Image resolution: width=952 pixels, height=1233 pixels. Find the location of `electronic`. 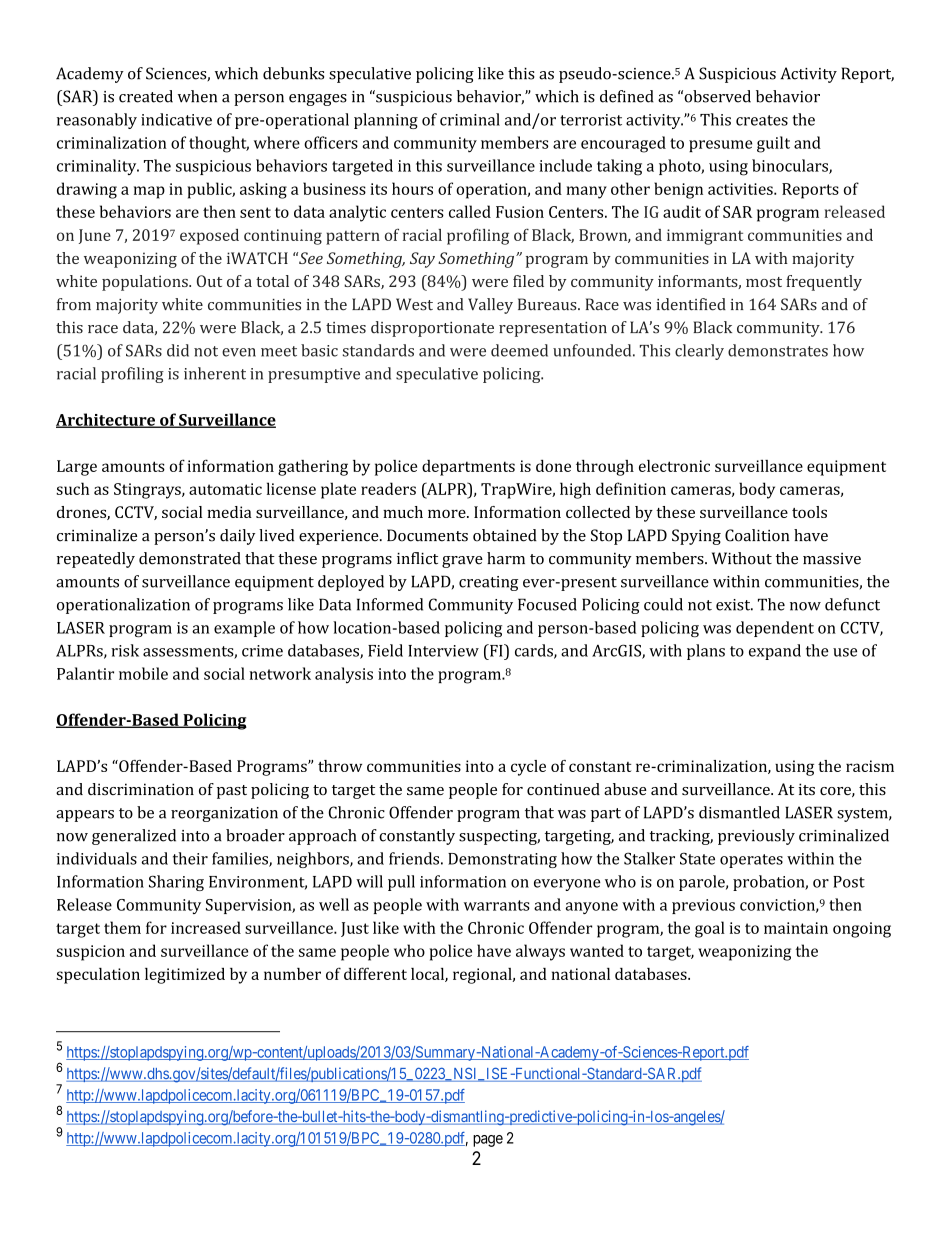

electronic is located at coordinates (674, 466).
